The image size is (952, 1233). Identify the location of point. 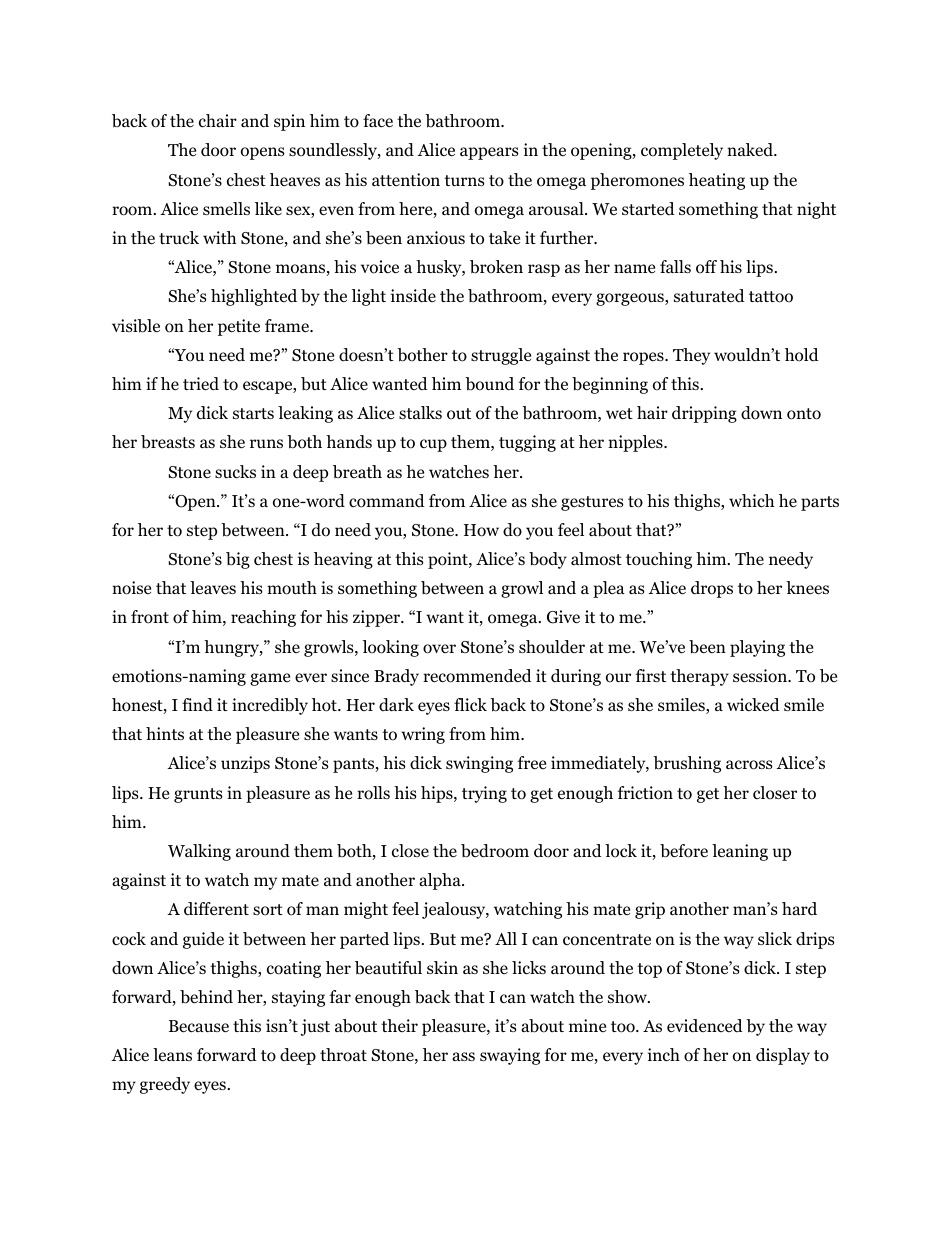
(449, 560).
